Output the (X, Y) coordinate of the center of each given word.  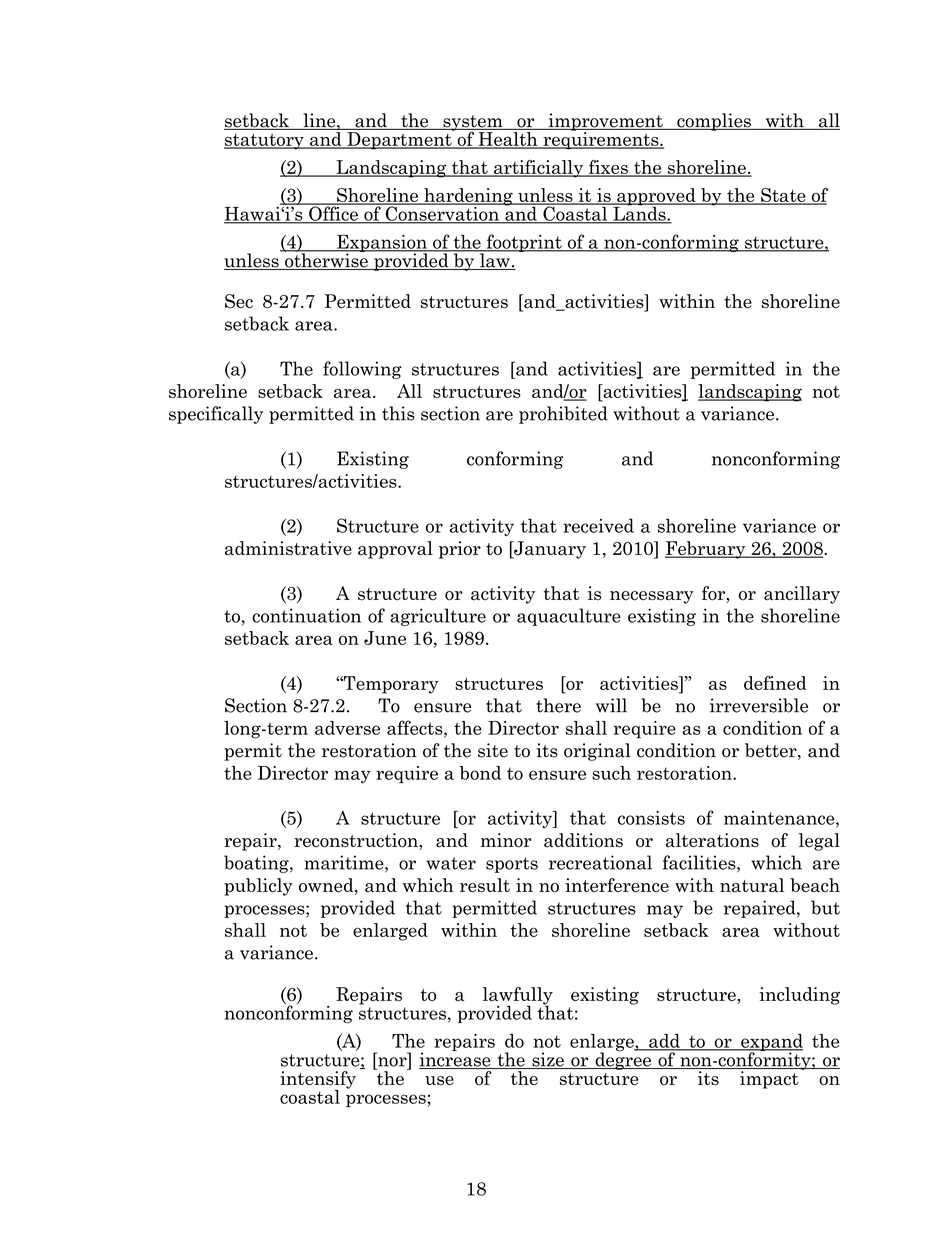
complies (714, 122)
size (548, 1060)
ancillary (802, 595)
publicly (258, 887)
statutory (265, 141)
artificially (539, 169)
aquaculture (569, 617)
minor (506, 840)
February (706, 550)
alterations (712, 840)
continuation (306, 615)
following (362, 370)
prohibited (563, 415)
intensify (318, 1081)
